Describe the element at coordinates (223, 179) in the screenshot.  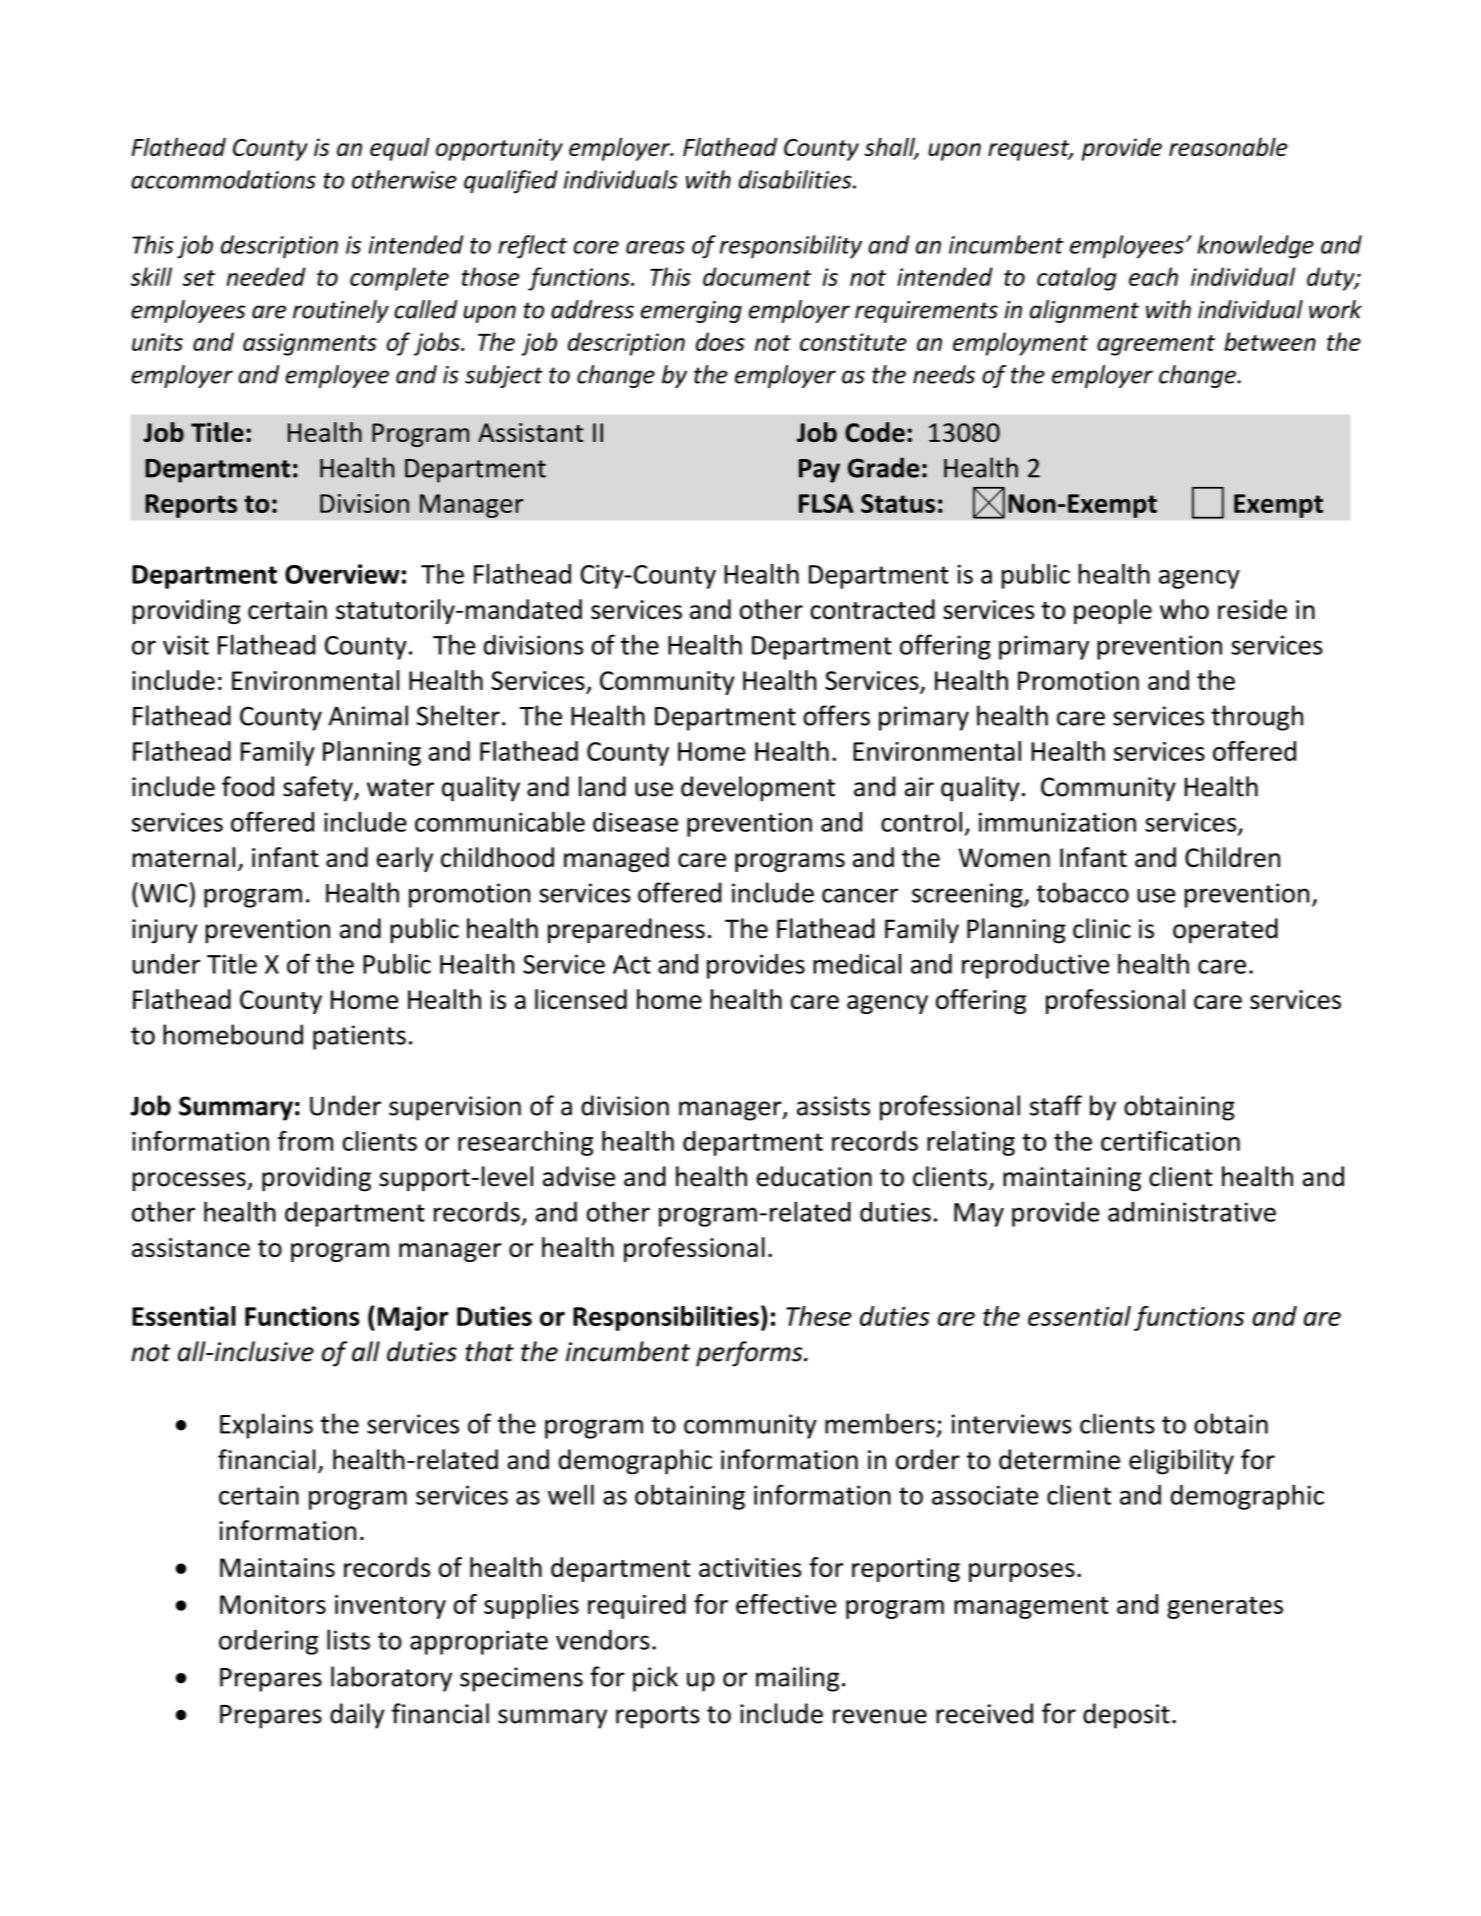
I see `accommodations` at that location.
